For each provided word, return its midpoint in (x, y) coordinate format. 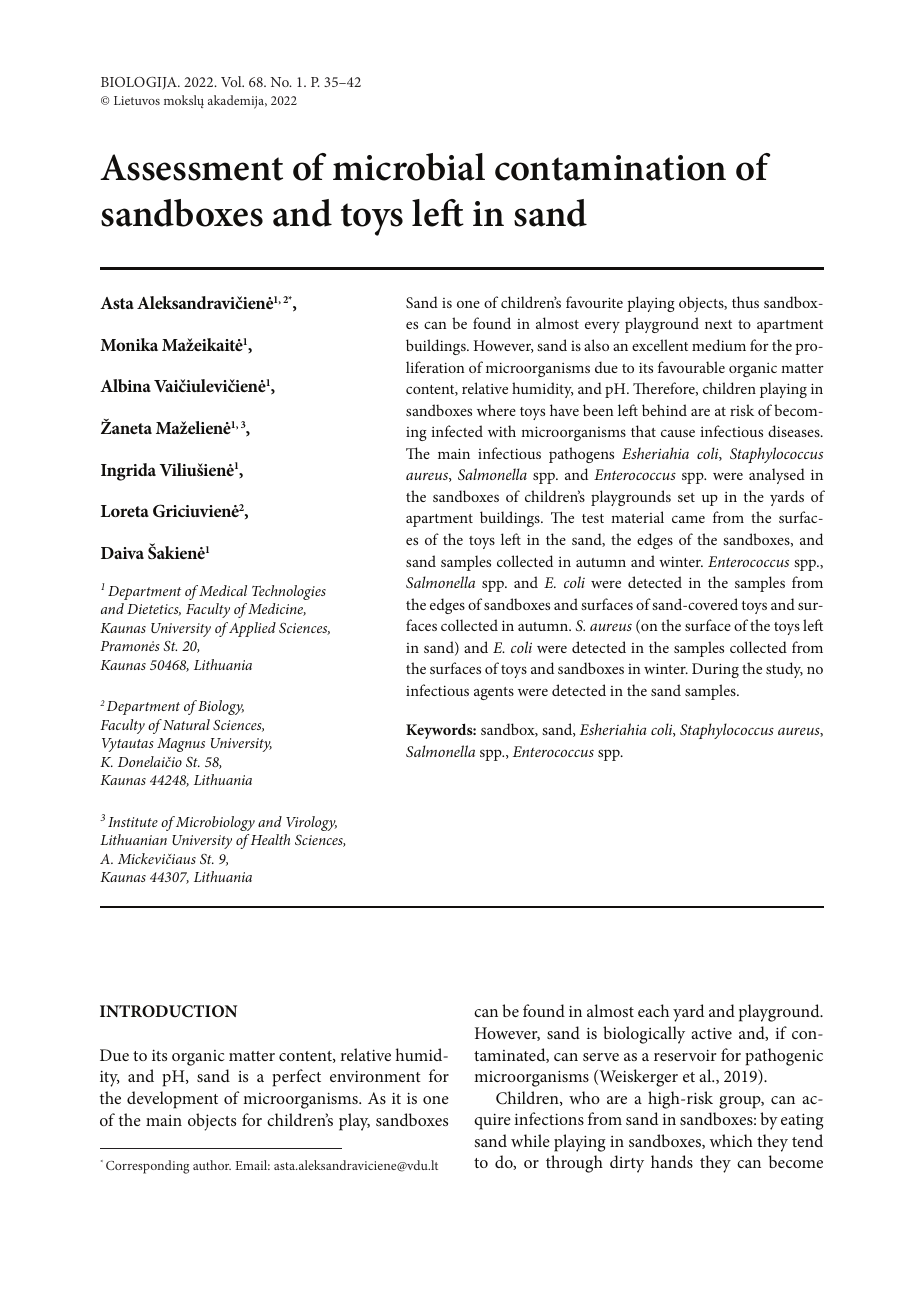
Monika (129, 344)
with (502, 431)
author (212, 1165)
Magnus (181, 745)
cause (678, 433)
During (715, 670)
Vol (232, 81)
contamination (610, 168)
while (530, 1140)
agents (494, 693)
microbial (409, 167)
